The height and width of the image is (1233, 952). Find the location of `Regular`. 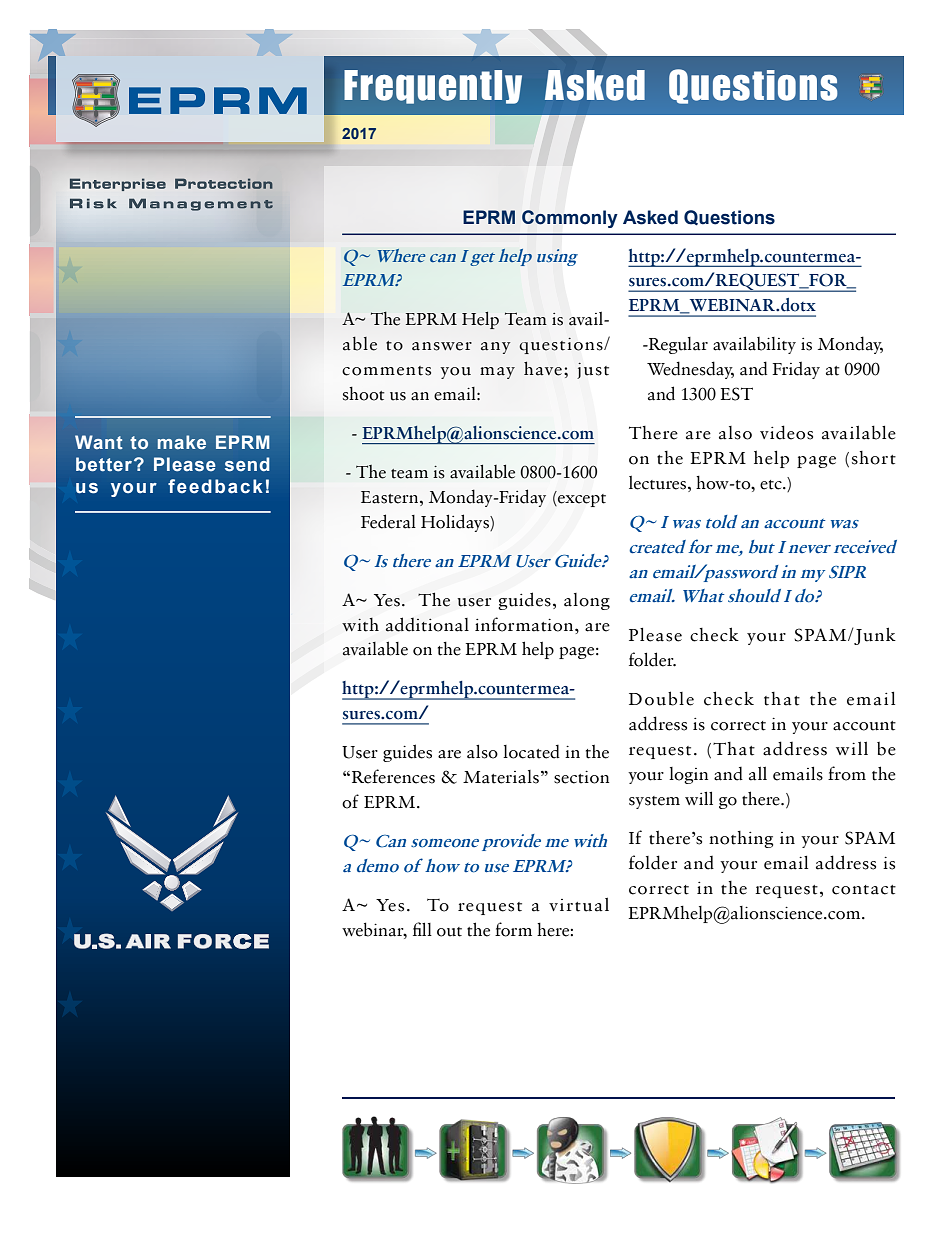

Regular is located at coordinates (677, 345).
